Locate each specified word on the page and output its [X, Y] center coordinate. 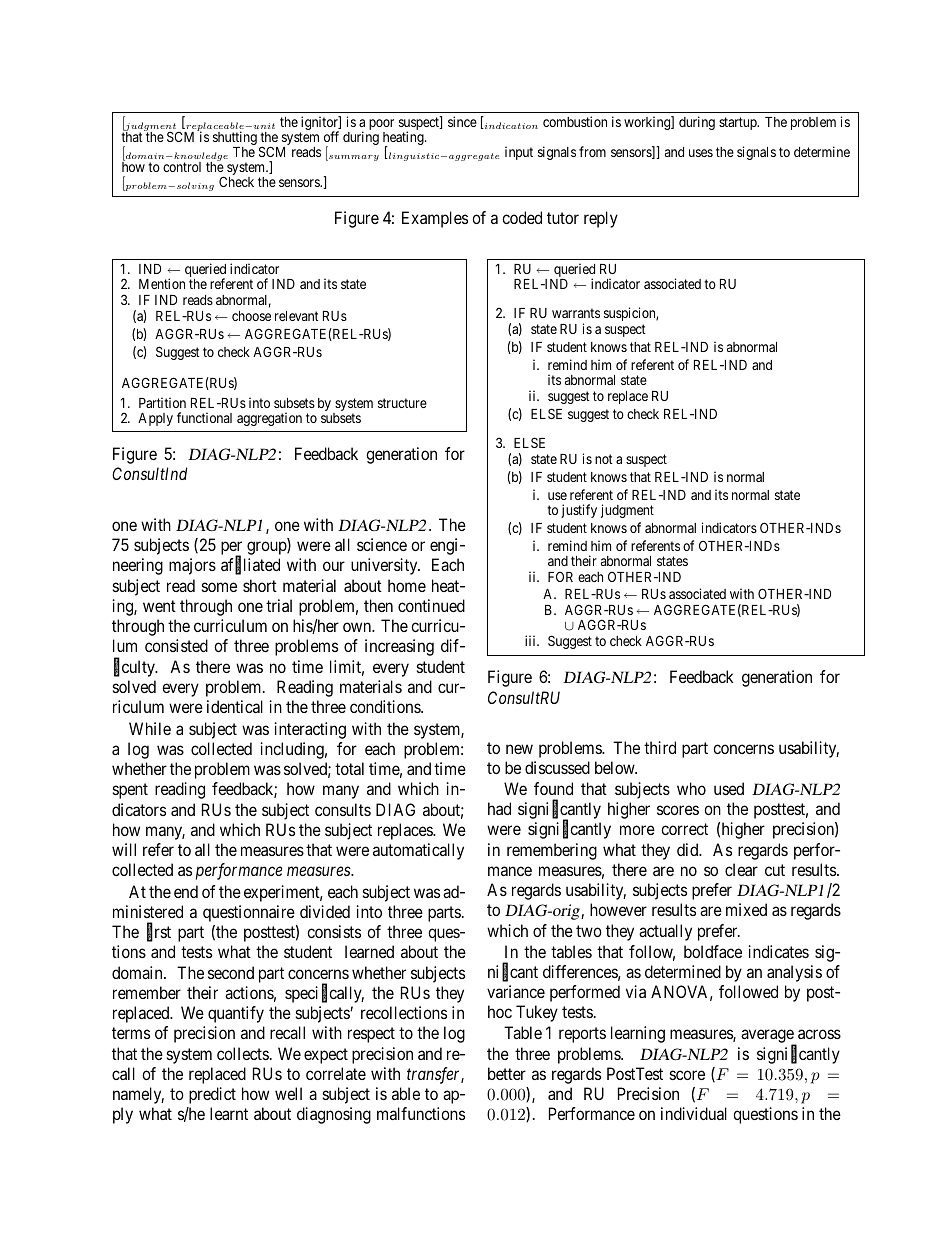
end [186, 891]
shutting [235, 139]
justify [579, 511]
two [589, 931]
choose [251, 316]
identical [235, 706]
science [382, 544]
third [660, 747]
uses [701, 153]
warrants [576, 313]
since [462, 121]
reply [601, 219]
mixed [746, 909]
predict [212, 1095]
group [267, 548]
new [519, 749]
